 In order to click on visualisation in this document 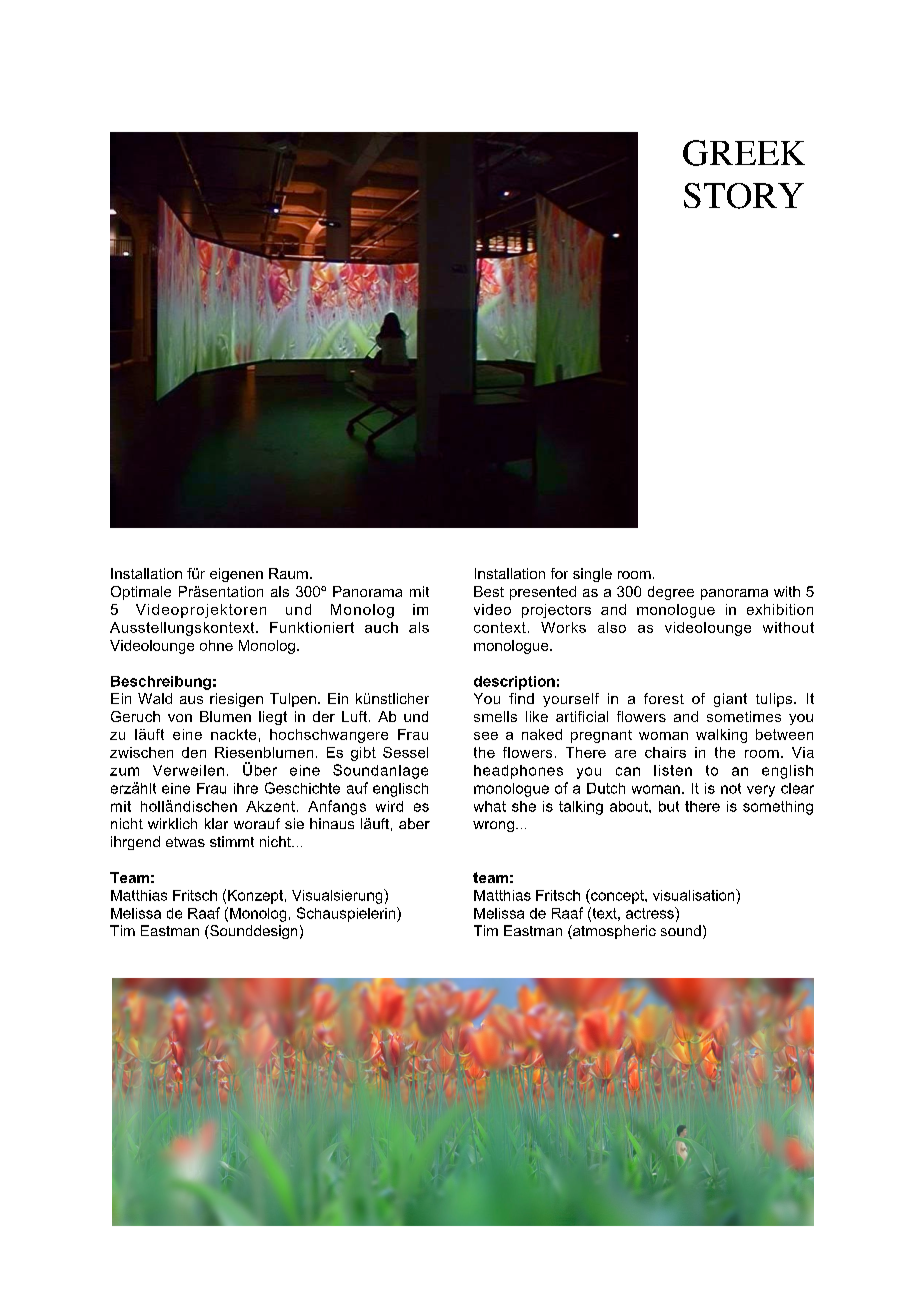, I will do `click(695, 895)`.
